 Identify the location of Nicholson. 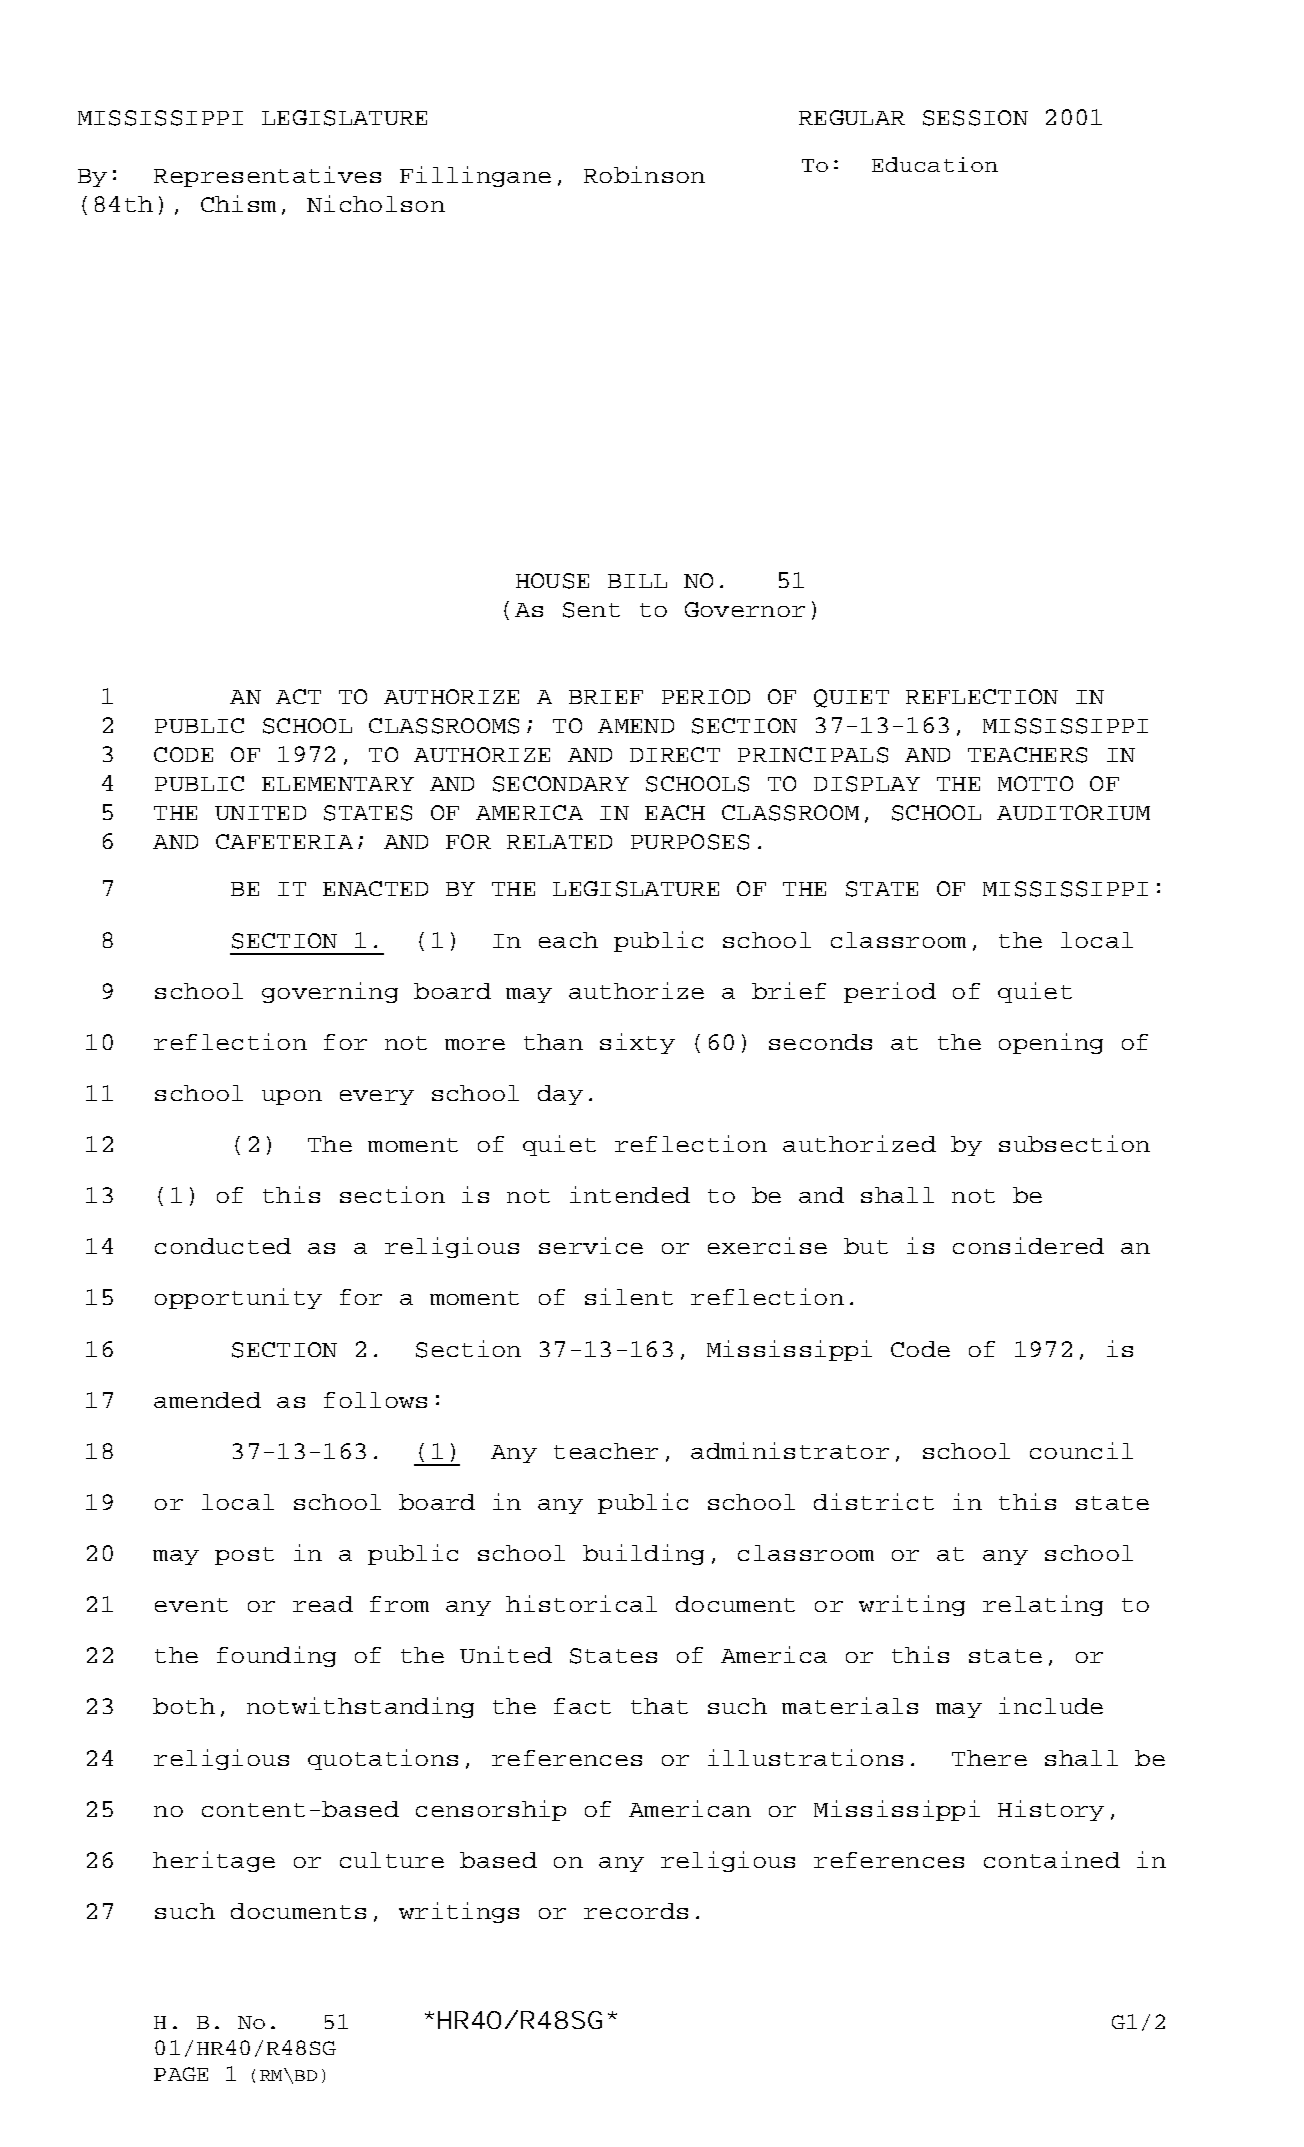
(376, 203).
